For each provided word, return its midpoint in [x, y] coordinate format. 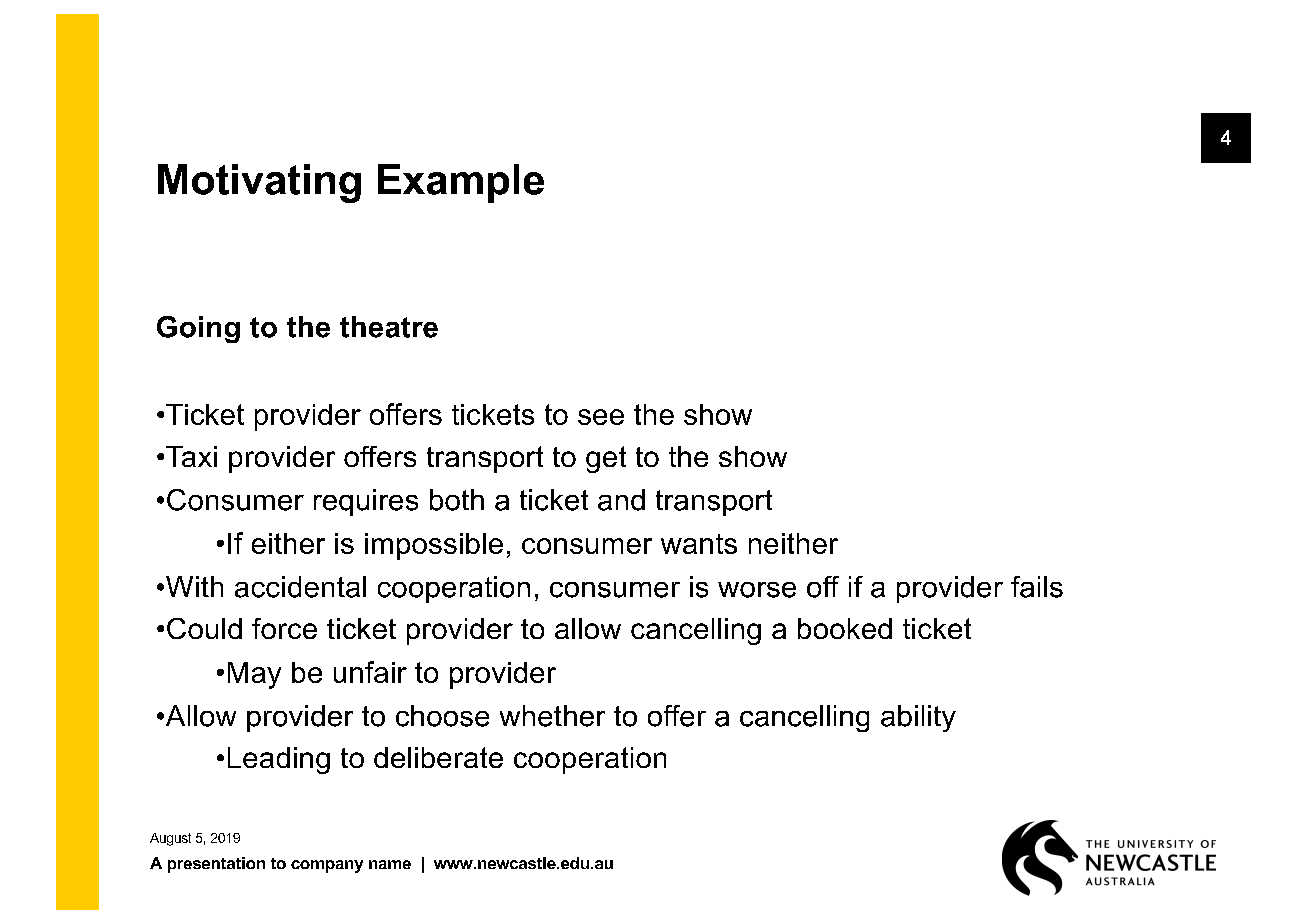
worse [757, 590]
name [390, 864]
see [601, 417]
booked [845, 628]
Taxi [191, 456]
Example [461, 183]
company [327, 866]
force [284, 628]
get [606, 459]
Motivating [259, 183]
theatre [389, 327]
